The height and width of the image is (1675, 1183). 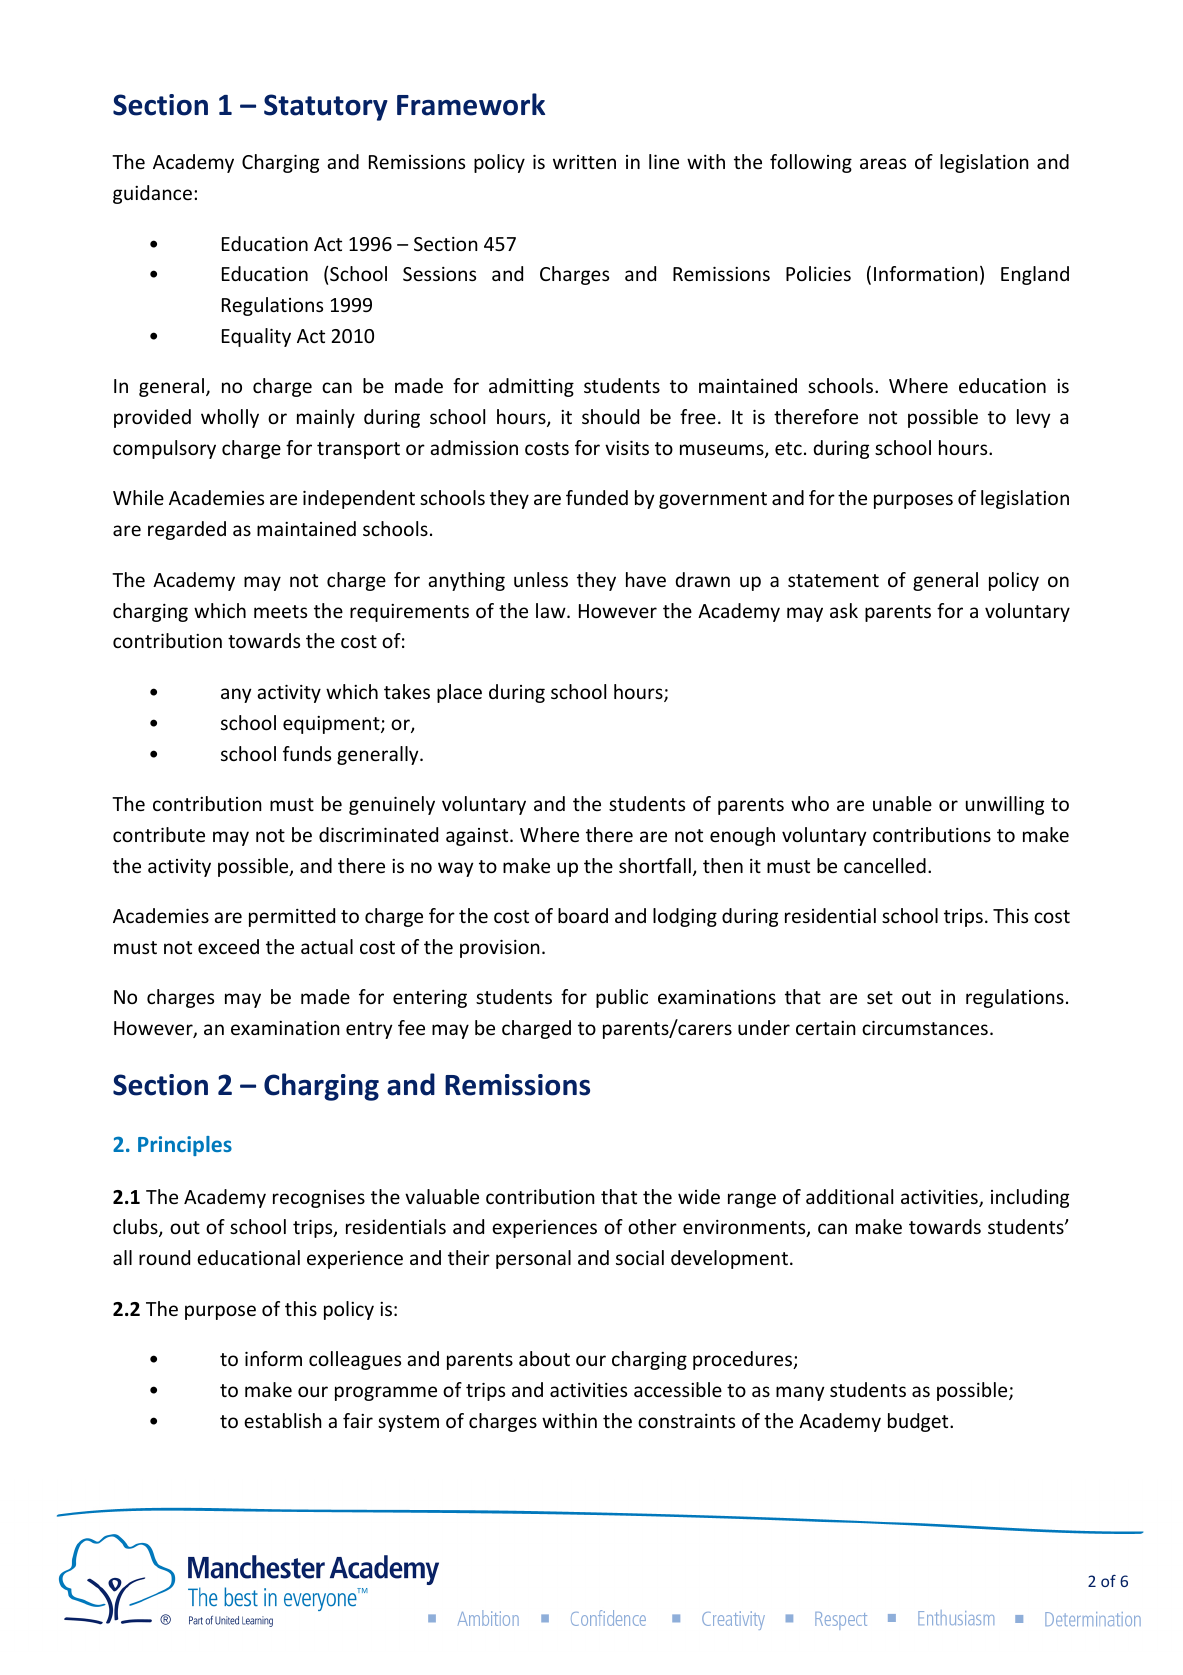 I want to click on funds, so click(x=307, y=753).
